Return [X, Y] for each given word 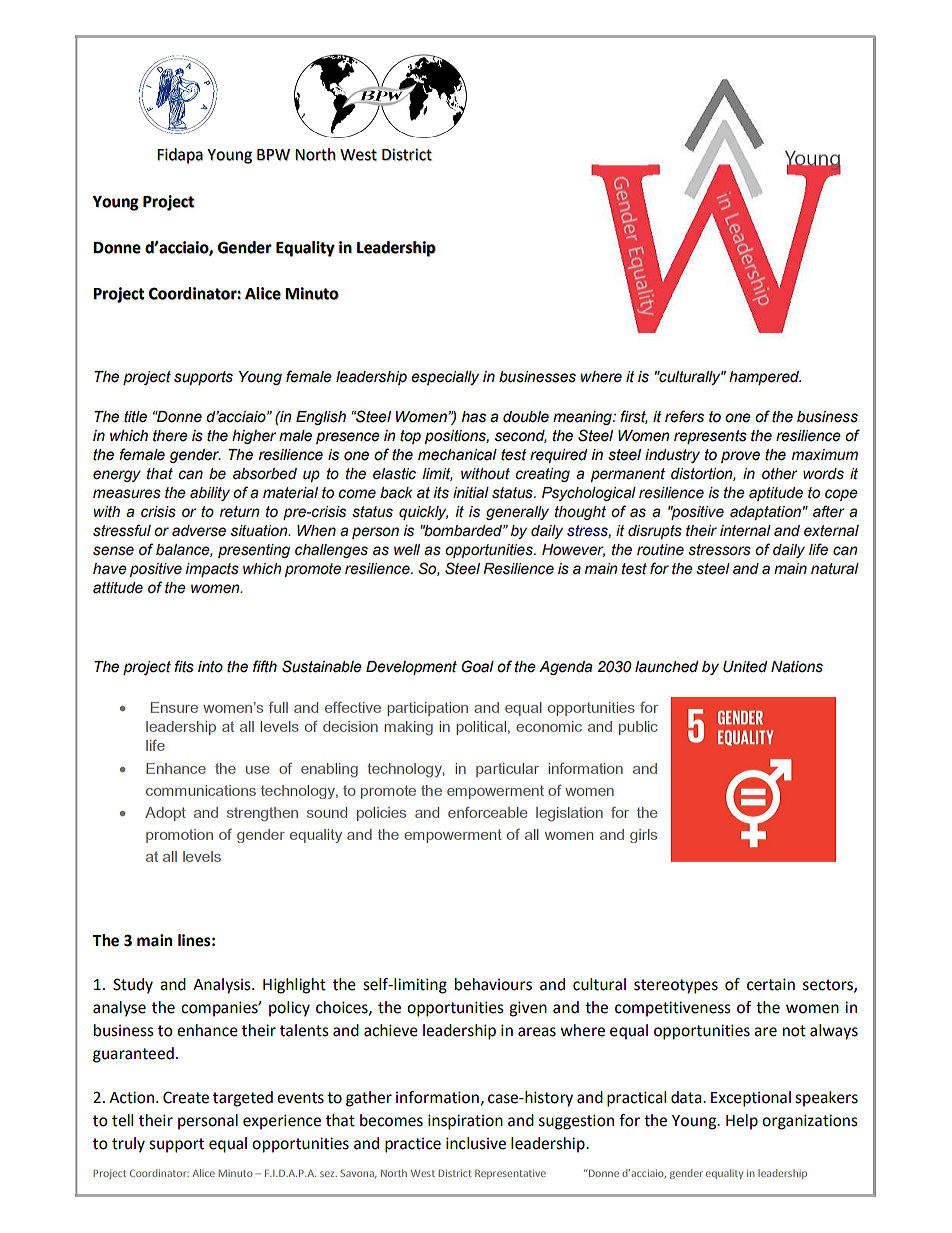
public [638, 728]
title [135, 417]
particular [507, 770]
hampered [765, 378]
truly [128, 1145]
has [474, 417]
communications [201, 790]
